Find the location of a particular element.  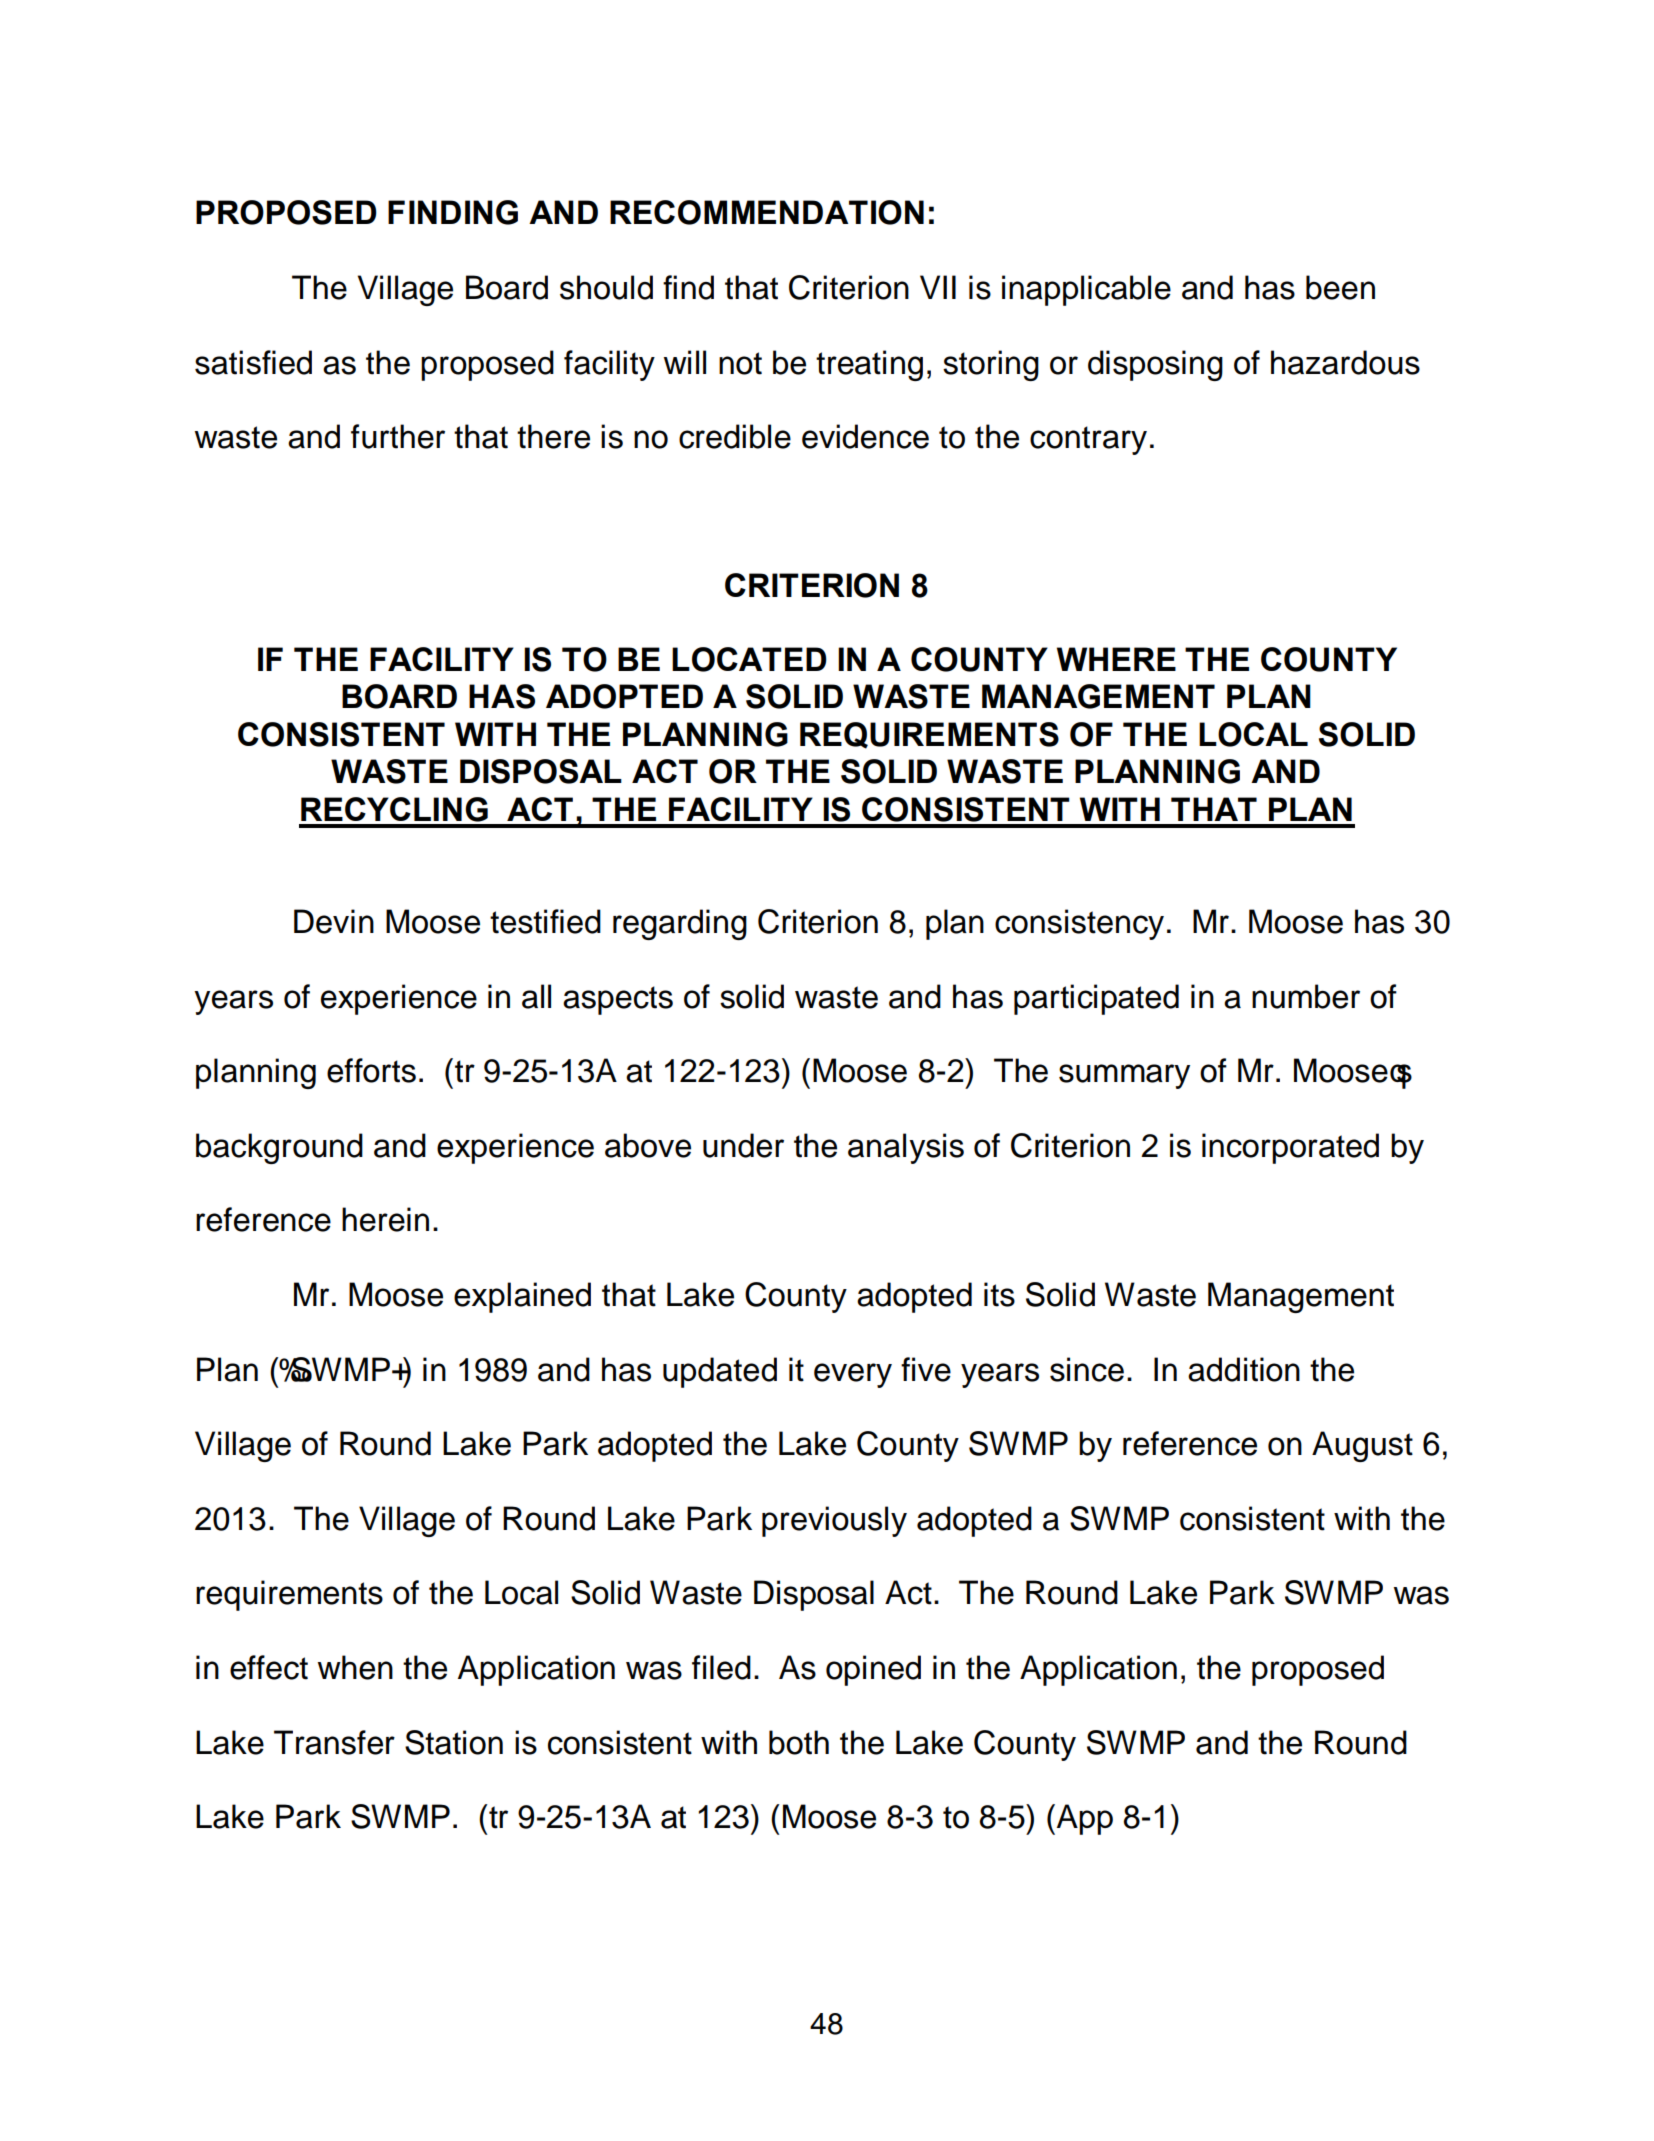

been is located at coordinates (1340, 287).
